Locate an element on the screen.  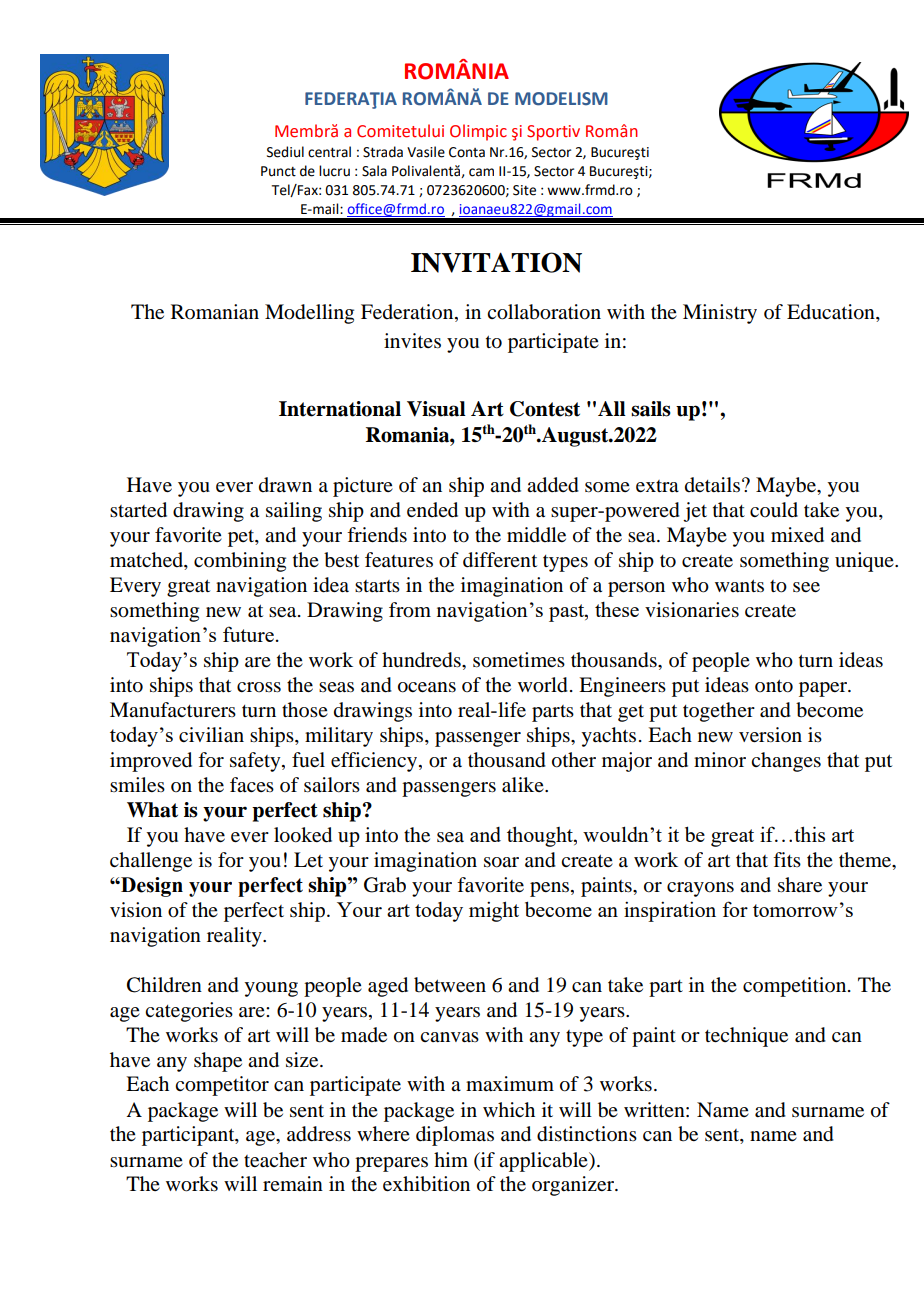
him is located at coordinates (451, 1159).
